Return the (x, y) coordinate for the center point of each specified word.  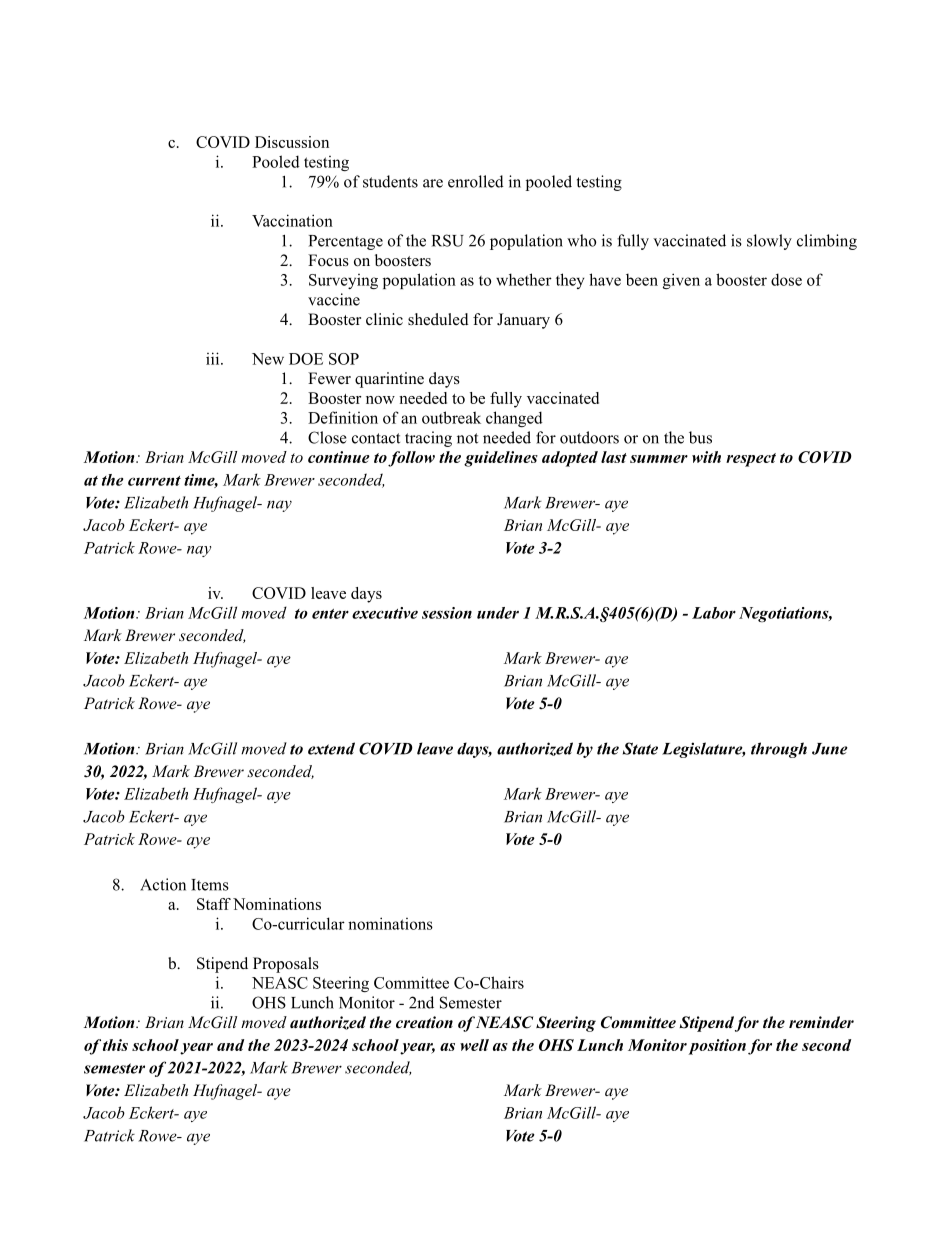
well (474, 1045)
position (717, 1047)
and (230, 1045)
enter (330, 614)
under (498, 613)
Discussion (292, 142)
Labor (714, 613)
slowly (769, 242)
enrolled (476, 181)
